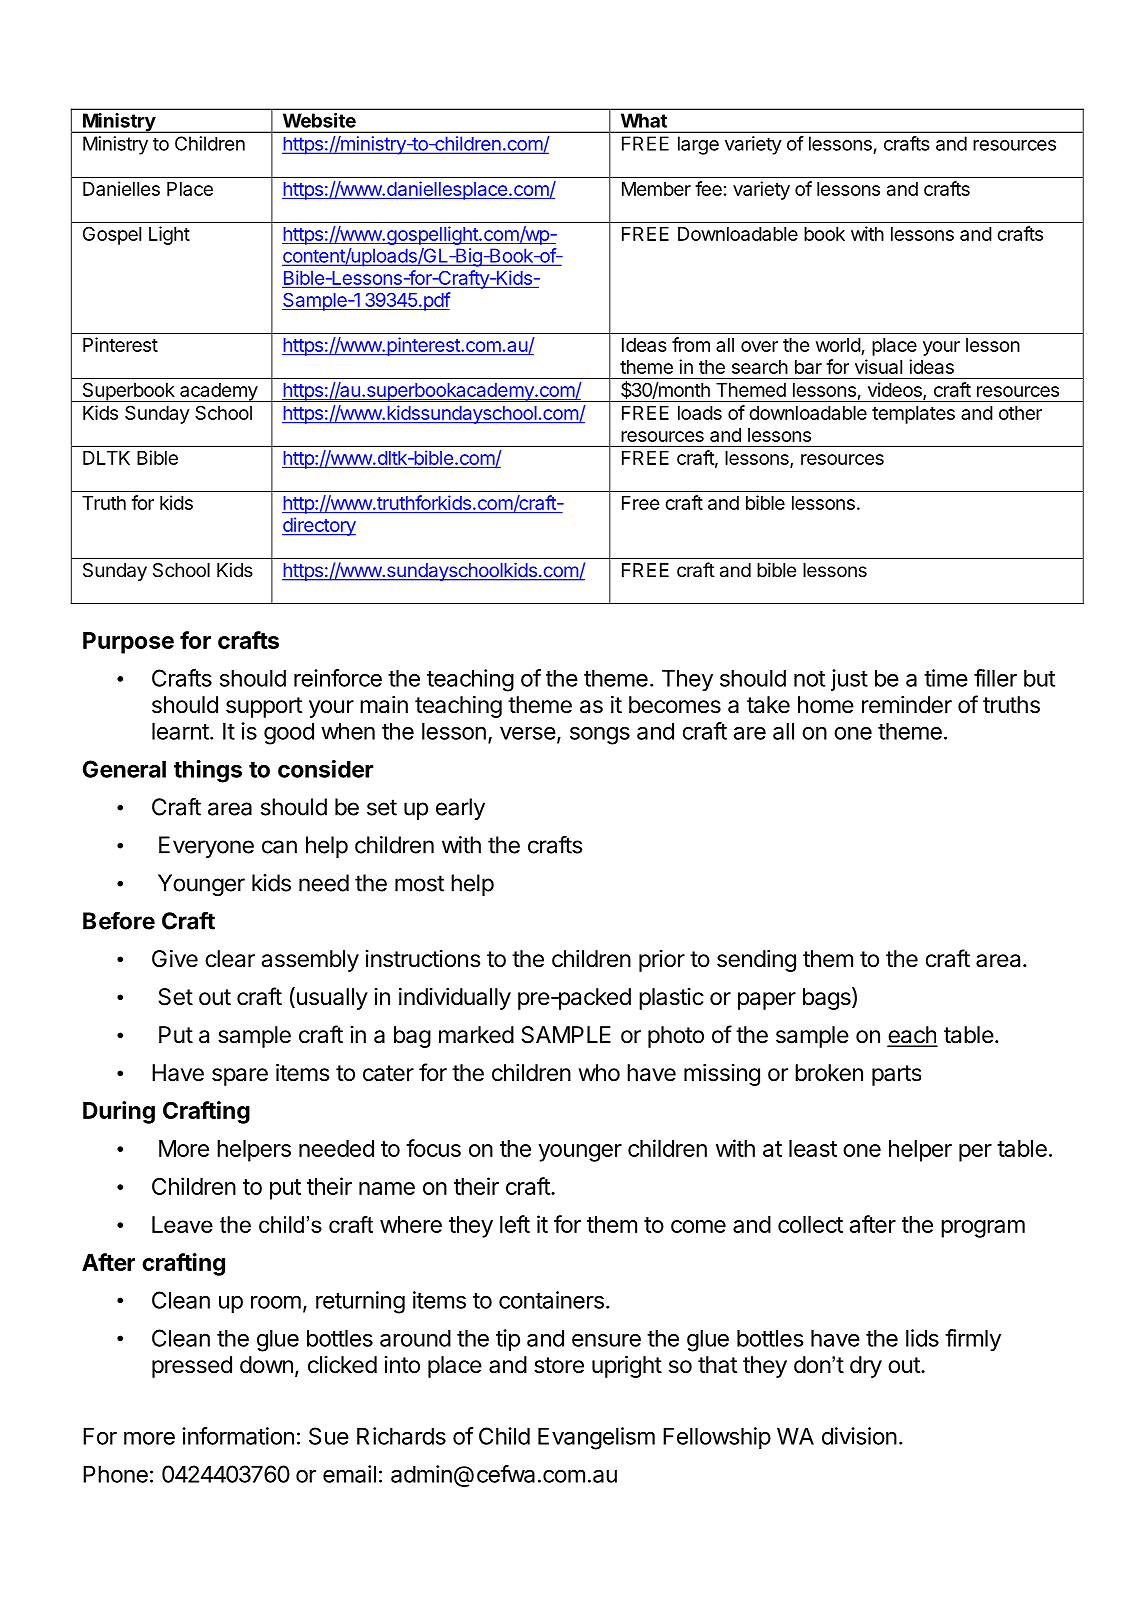 The image size is (1141, 1613). Describe the element at coordinates (240, 1077) in the screenshot. I see `spare` at that location.
